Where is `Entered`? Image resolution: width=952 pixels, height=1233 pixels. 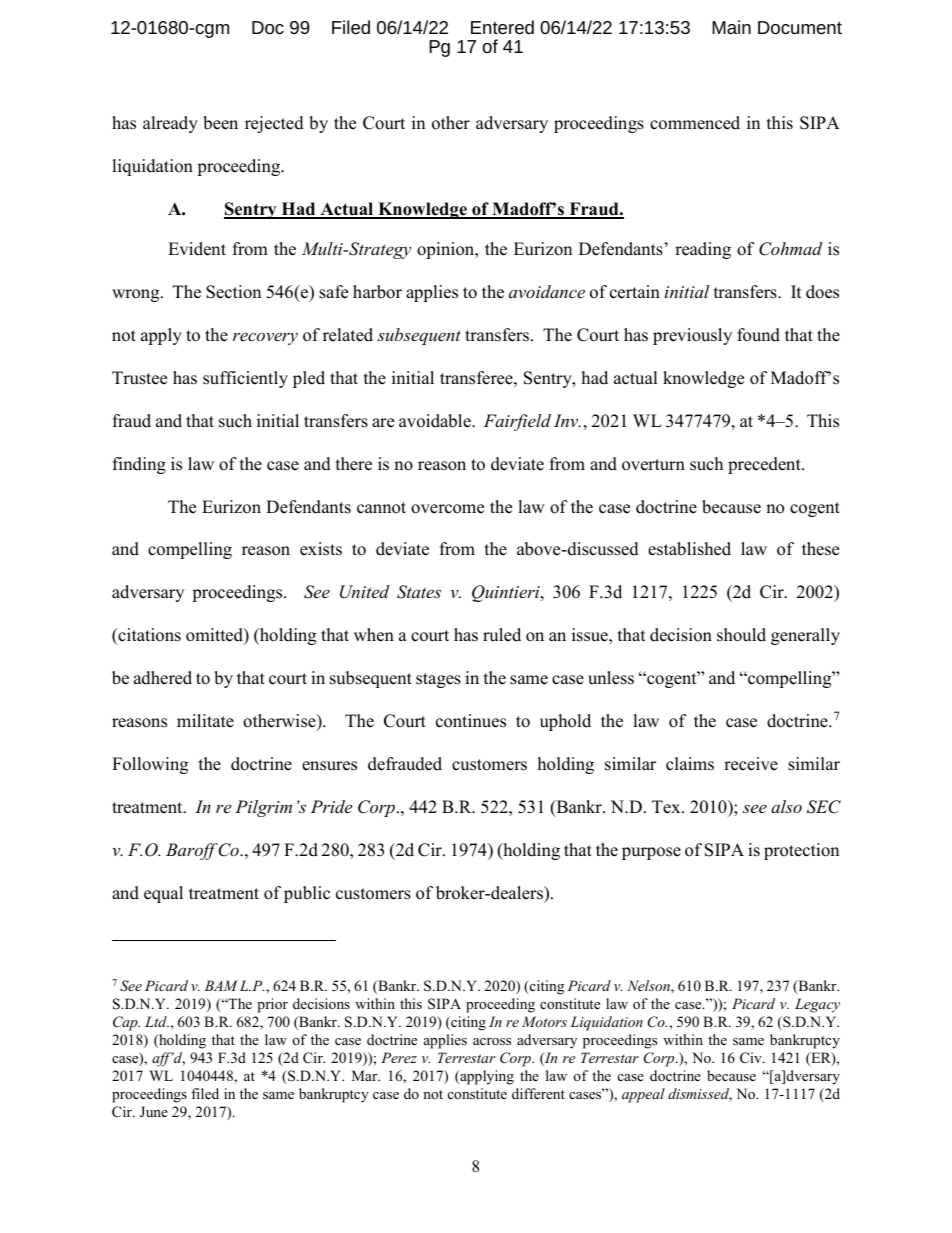 Entered is located at coordinates (502, 27).
